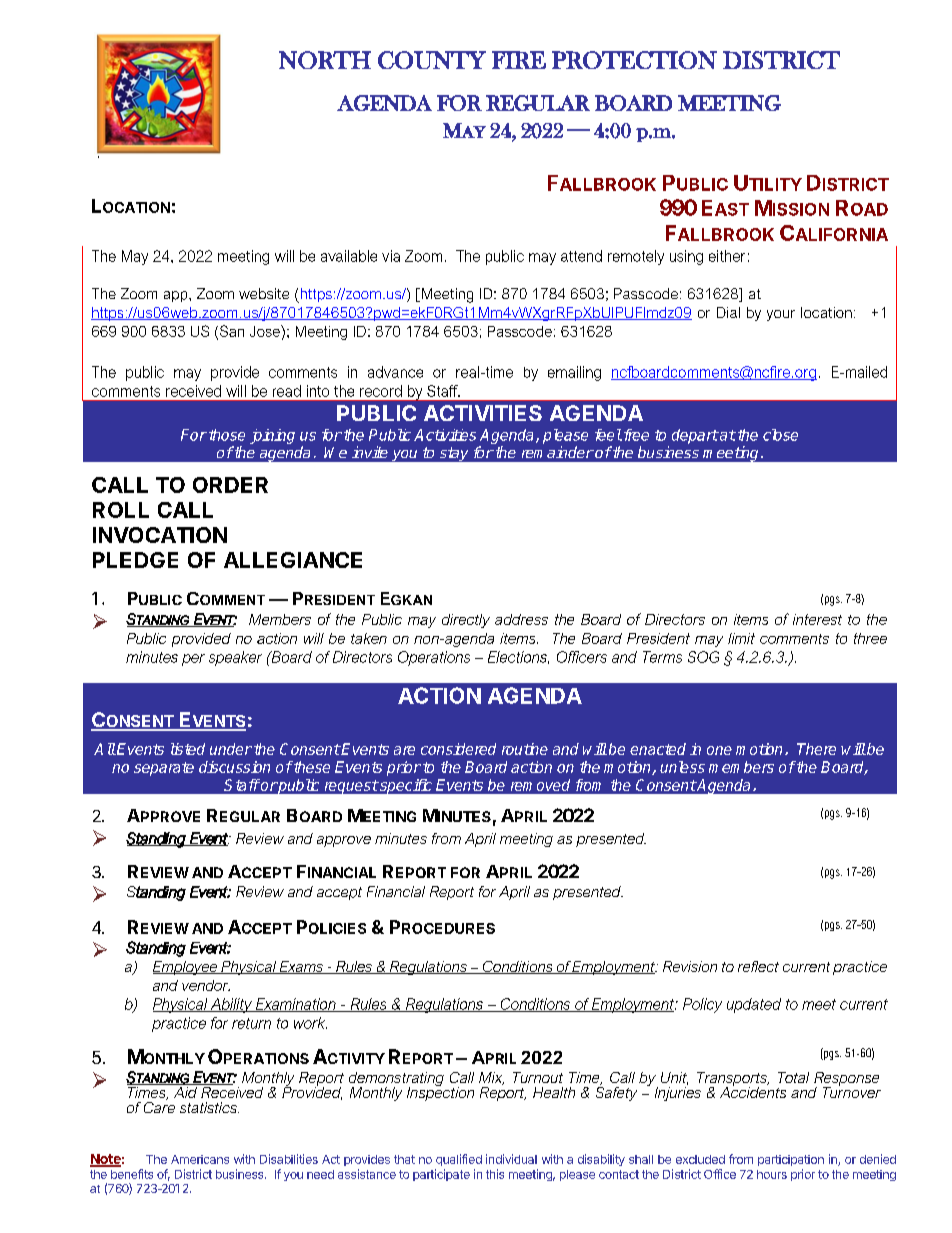  Describe the element at coordinates (817, 619) in the page. I see `interest` at that location.
